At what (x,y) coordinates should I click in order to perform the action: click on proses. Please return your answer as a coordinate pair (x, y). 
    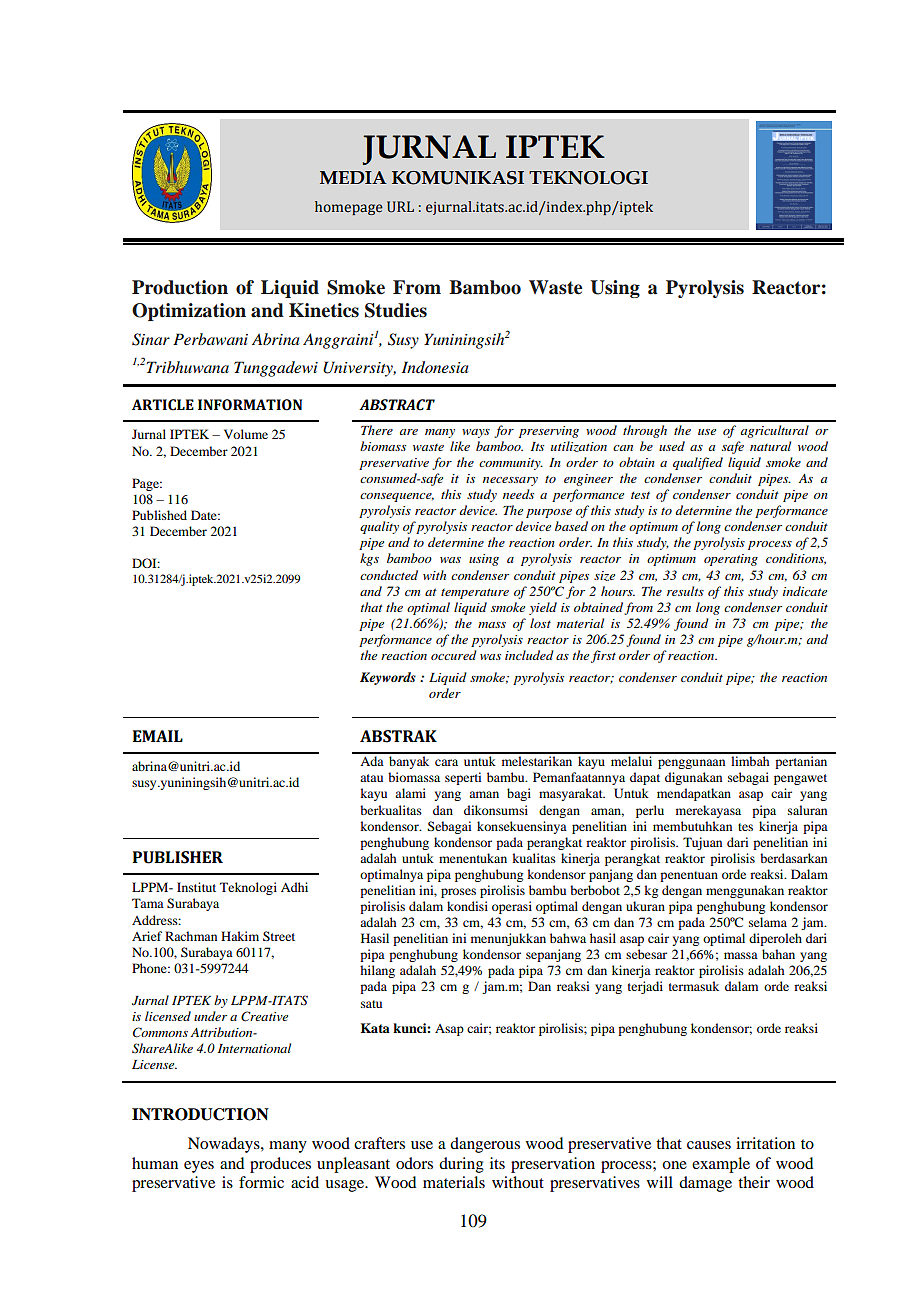
    Looking at the image, I should click on (458, 893).
